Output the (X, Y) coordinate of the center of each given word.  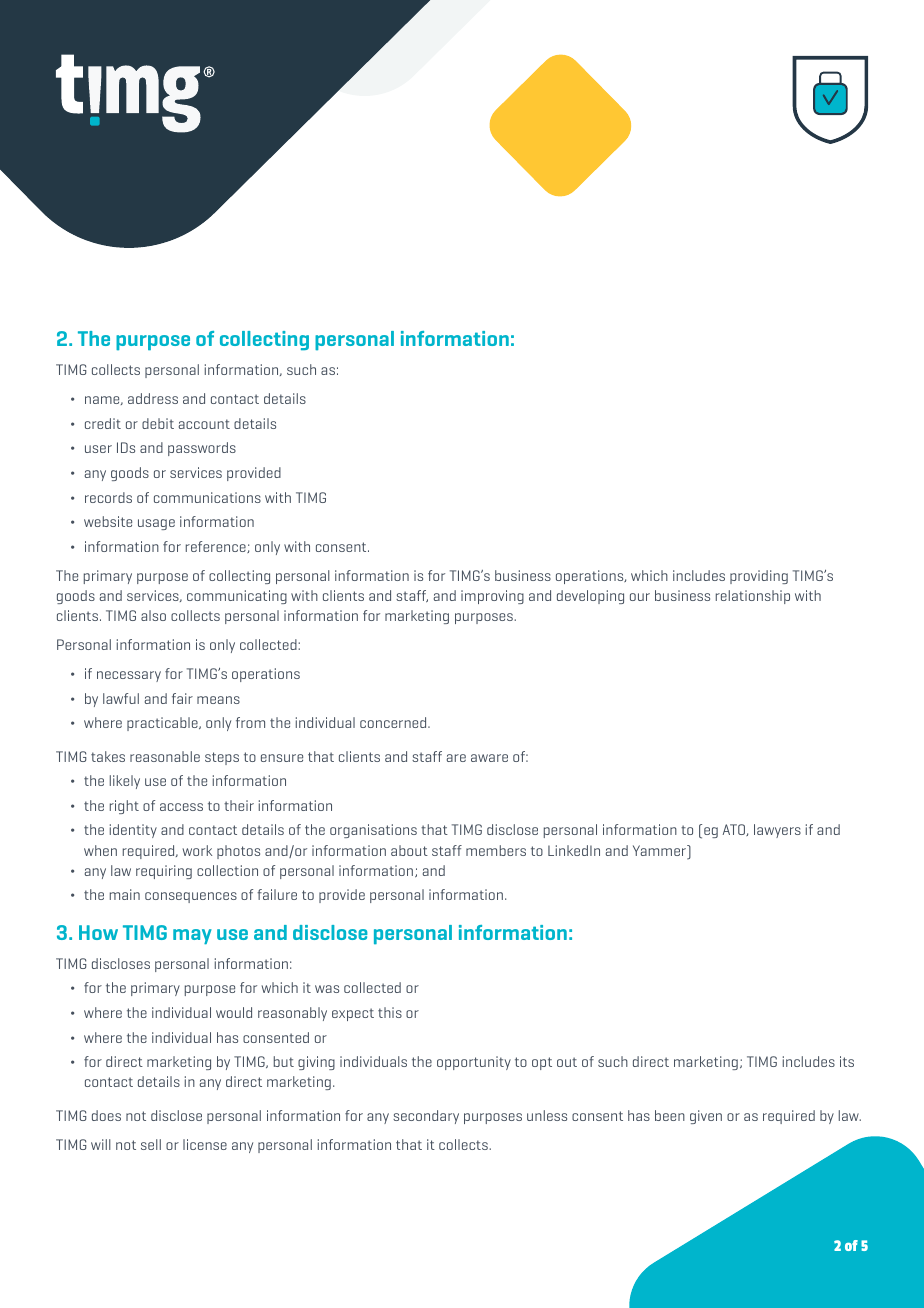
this (390, 1012)
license (205, 1144)
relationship (753, 597)
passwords (202, 449)
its (847, 1061)
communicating (237, 597)
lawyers (777, 831)
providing (759, 577)
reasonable (165, 756)
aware (489, 758)
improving (492, 597)
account (204, 424)
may (192, 936)
